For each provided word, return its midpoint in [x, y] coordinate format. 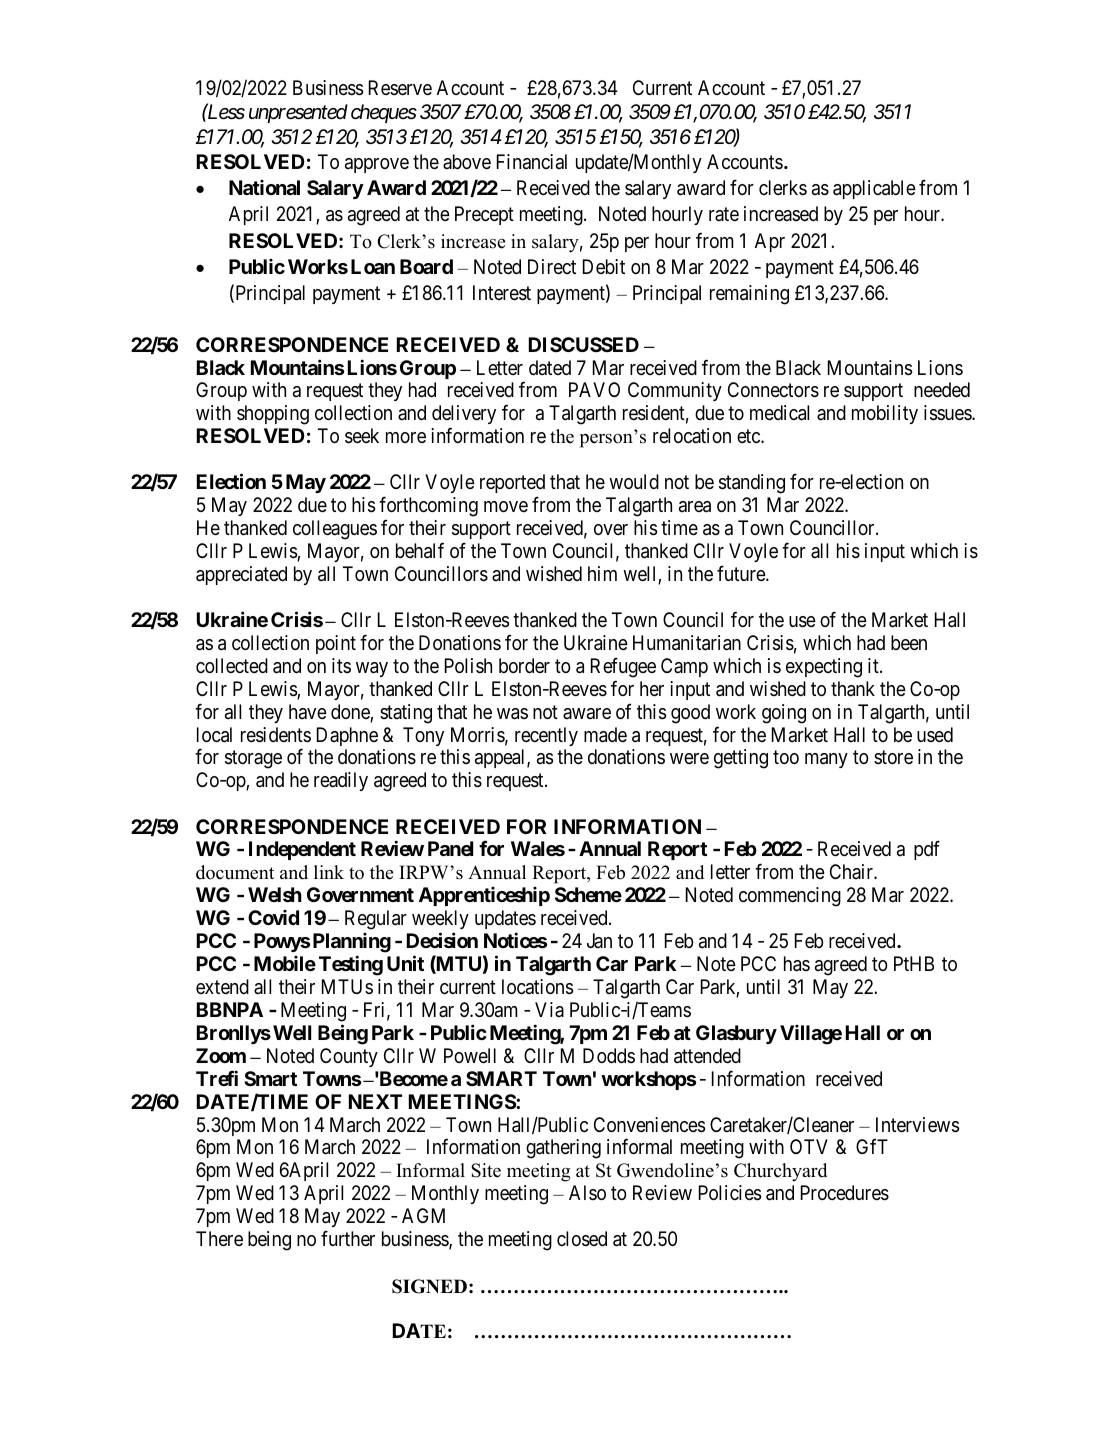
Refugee [623, 667]
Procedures [845, 1193]
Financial [532, 161]
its [341, 665]
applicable [874, 189]
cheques [384, 113]
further [348, 1238]
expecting [824, 668]
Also [587, 1192]
